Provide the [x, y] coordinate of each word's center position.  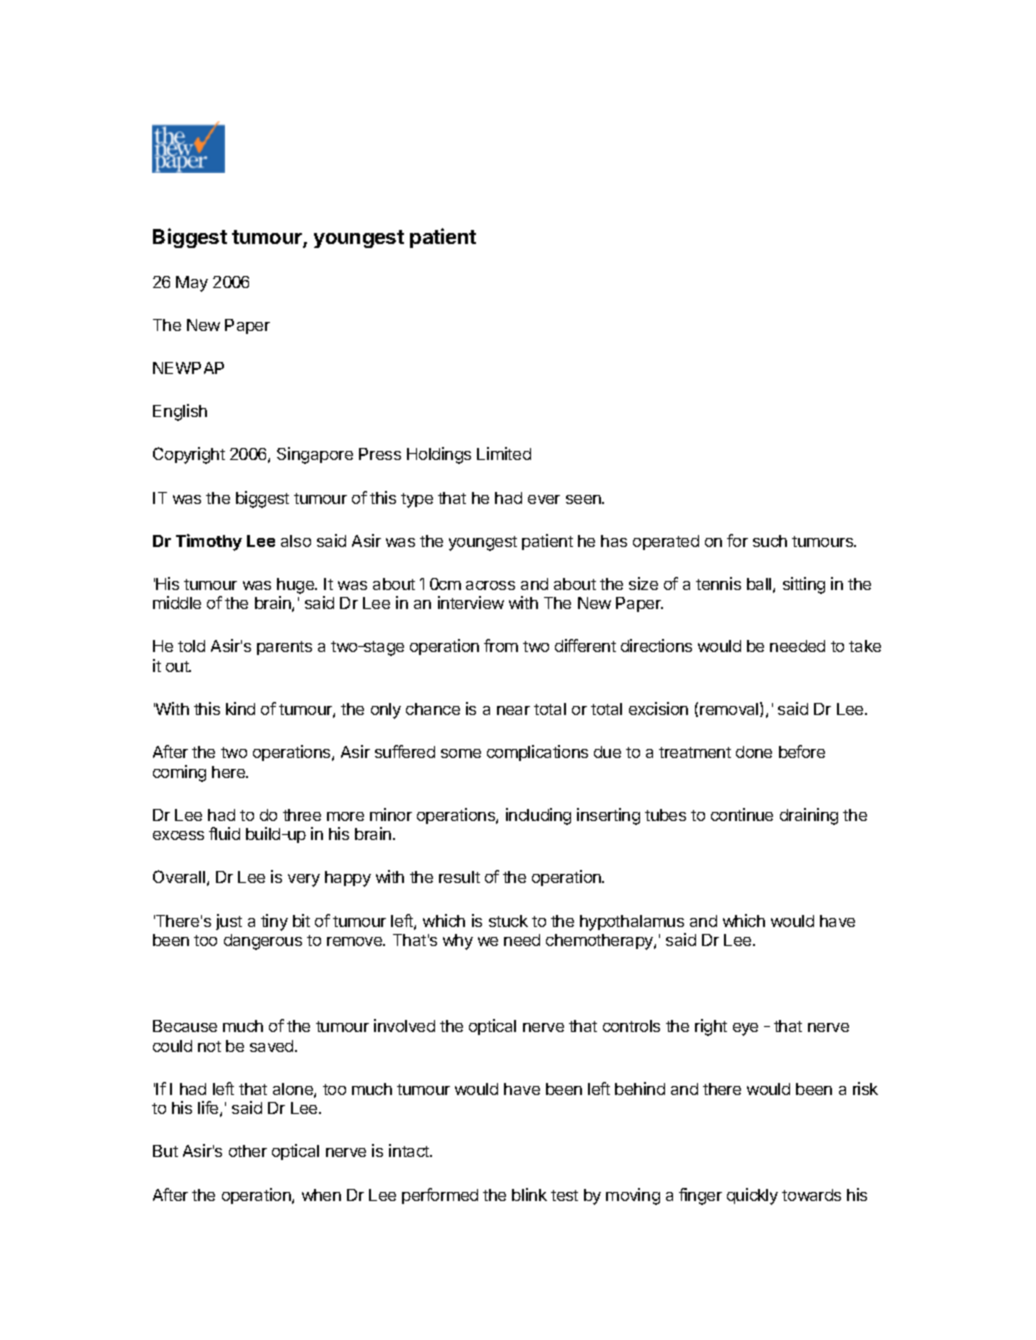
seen [584, 499]
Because [185, 1026]
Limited [504, 453]
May [192, 284]
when [321, 1195]
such [770, 541]
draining [809, 816]
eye [745, 1029]
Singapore [315, 455]
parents [284, 648]
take [865, 646]
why [458, 942]
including [538, 816]
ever [544, 499]
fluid [224, 833]
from [501, 645]
